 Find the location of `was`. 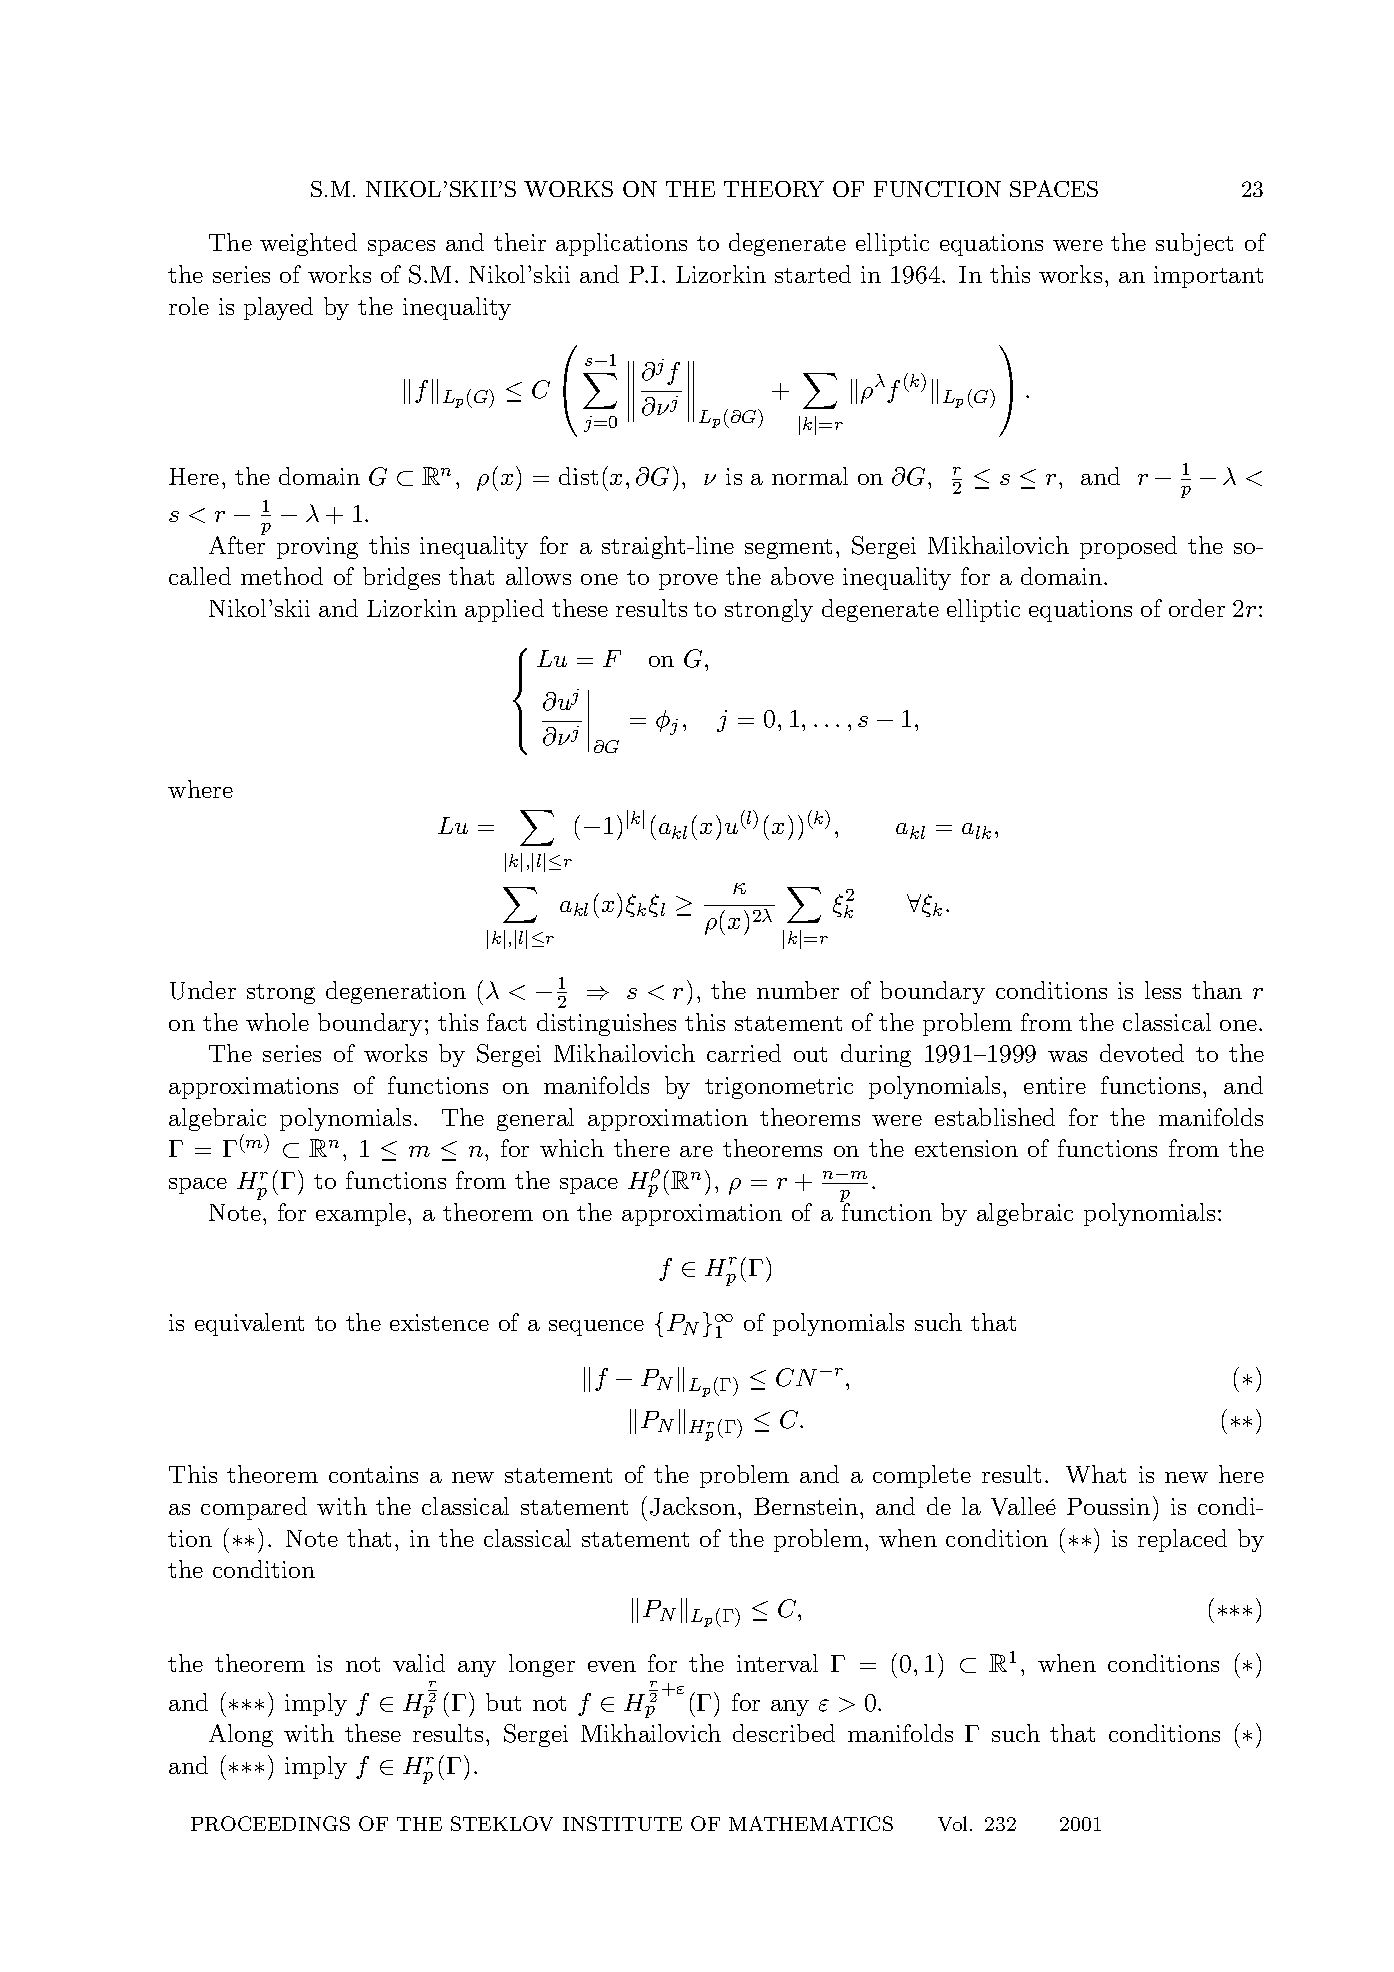

was is located at coordinates (1067, 1056).
